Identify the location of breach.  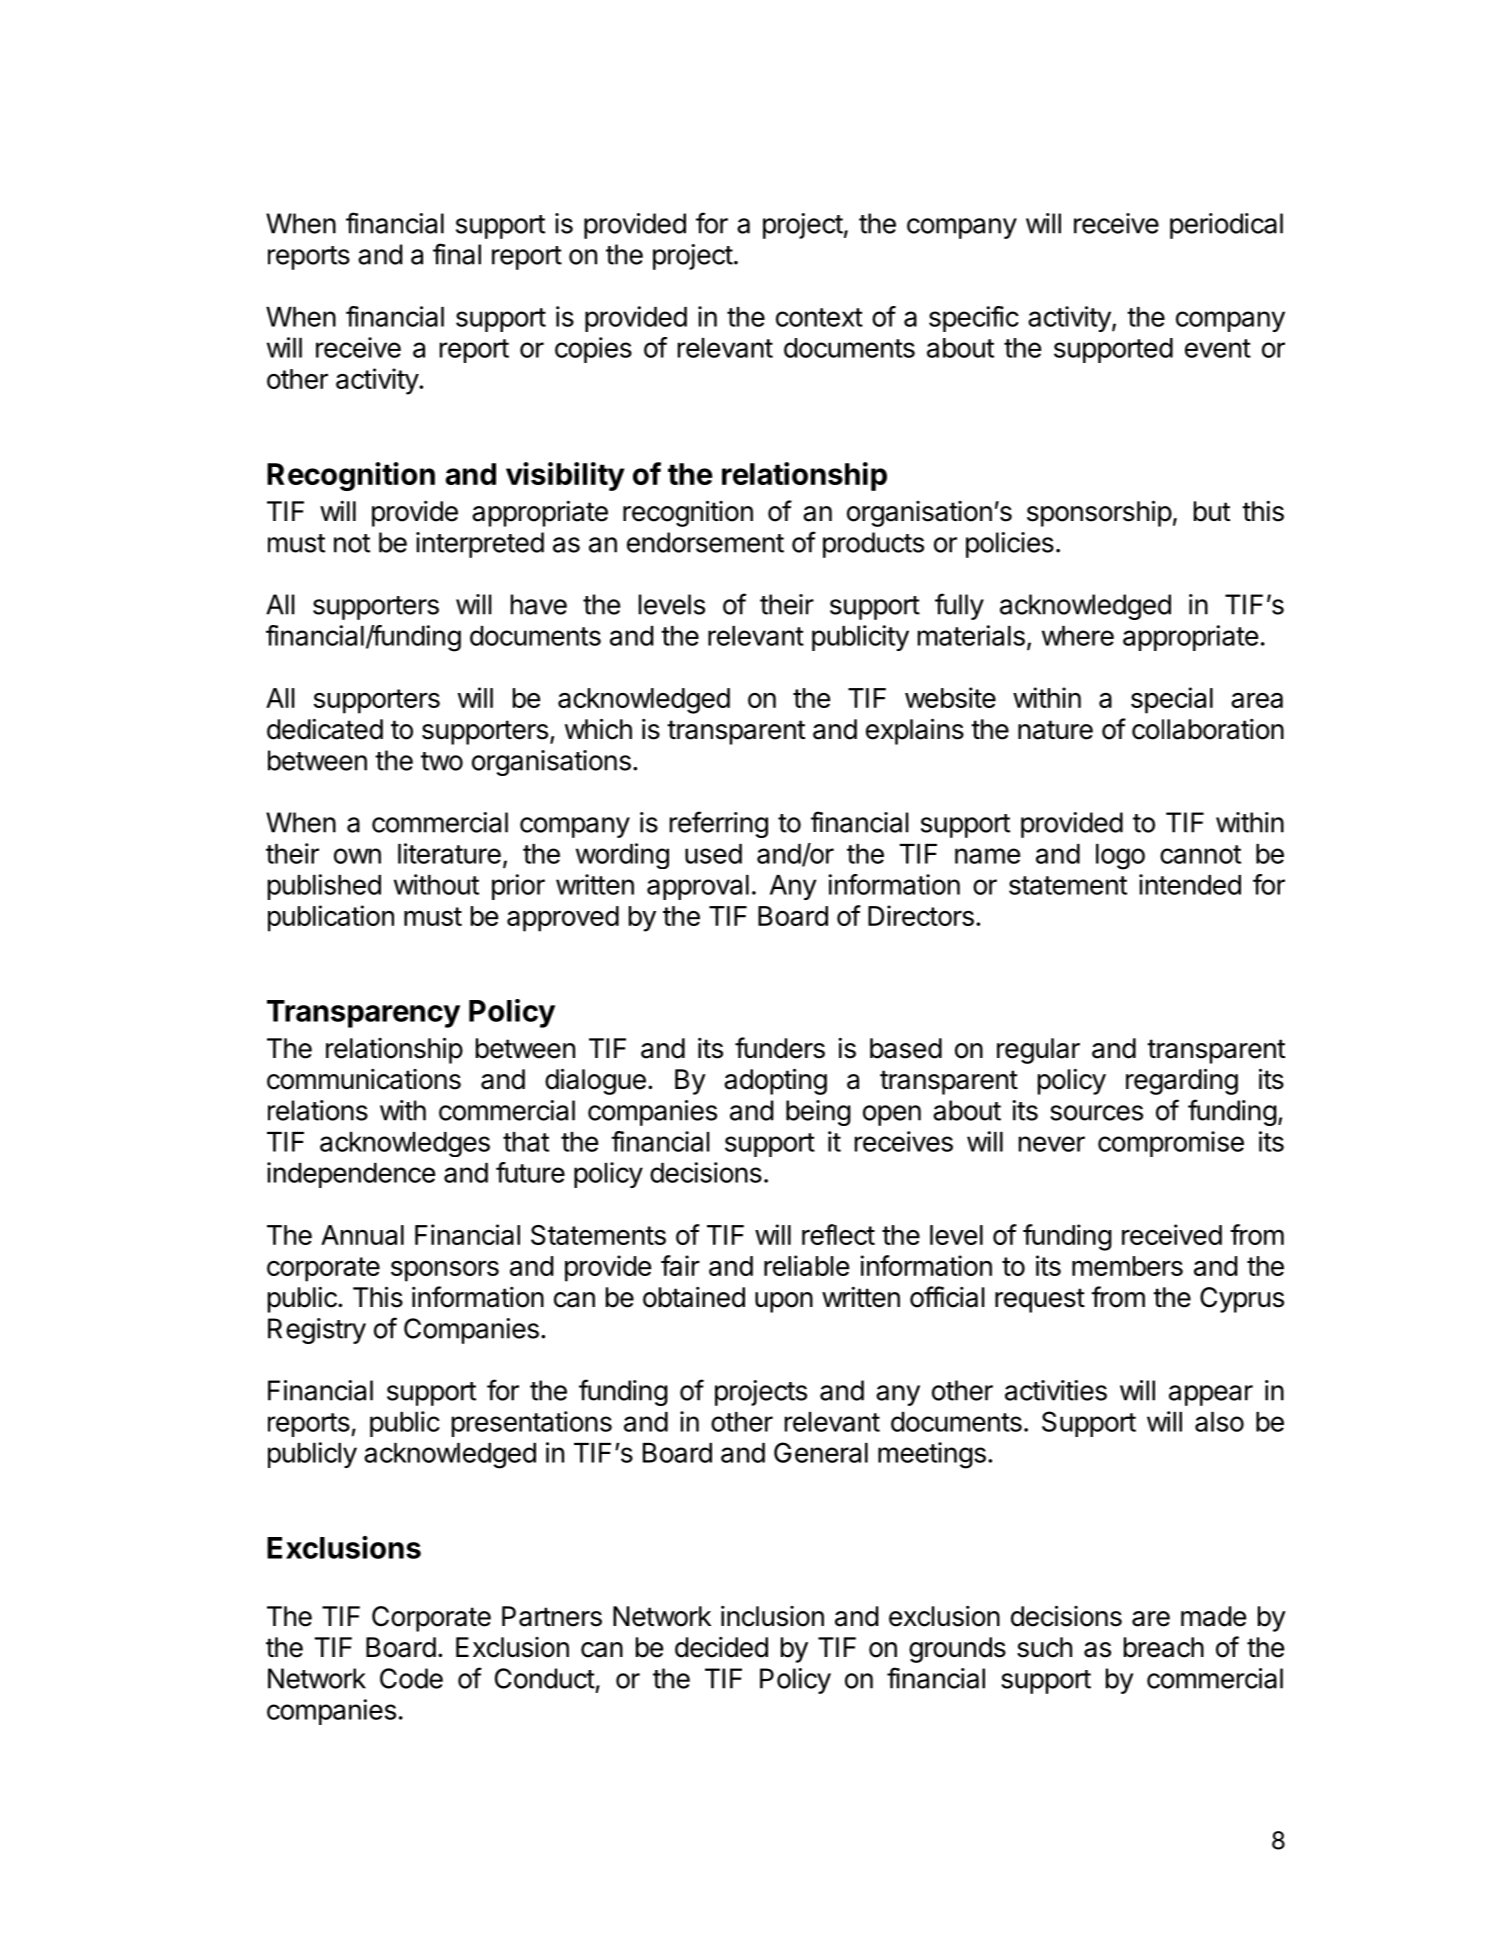
(1164, 1647).
